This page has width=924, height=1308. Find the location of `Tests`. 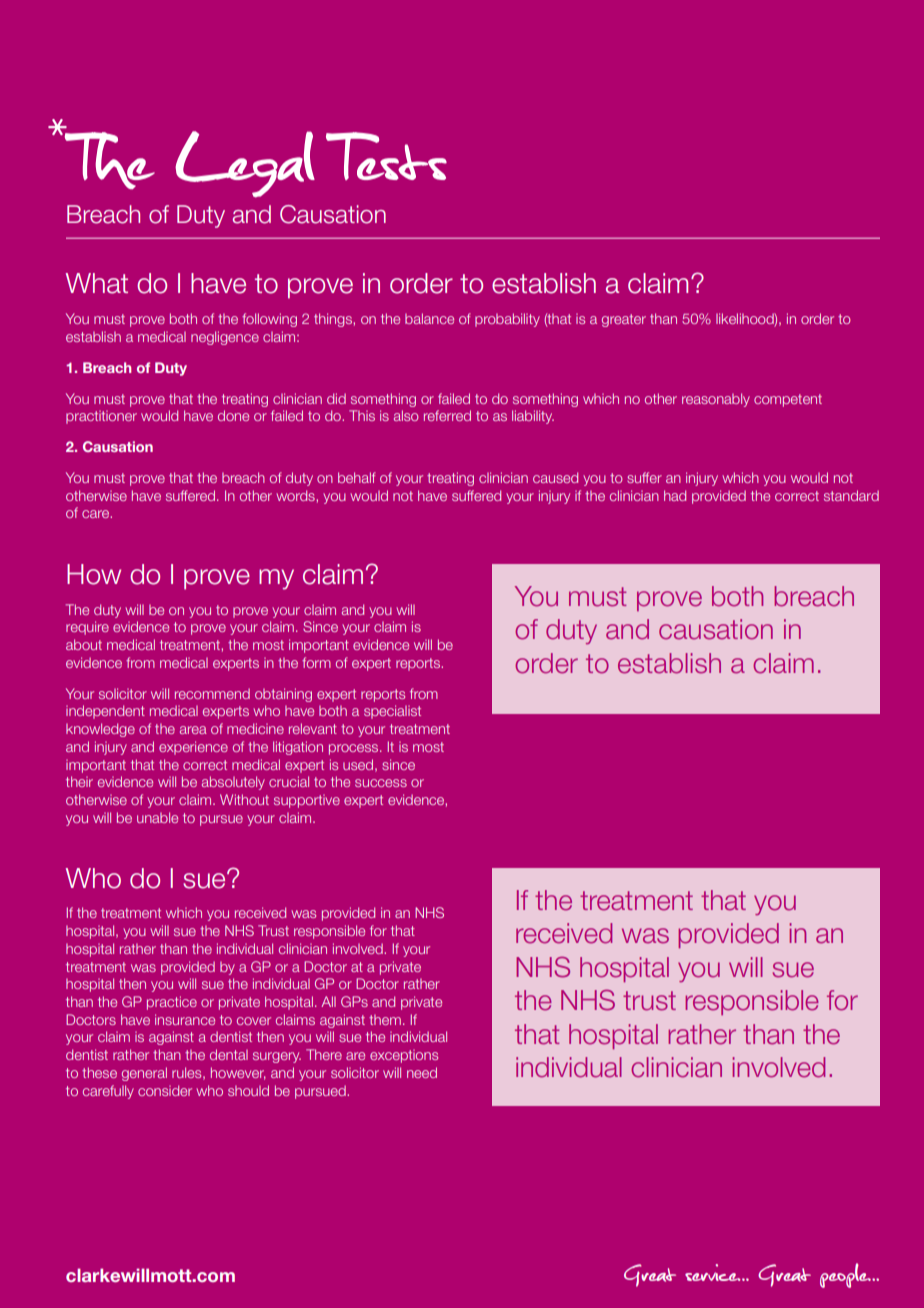

Tests is located at coordinates (386, 156).
